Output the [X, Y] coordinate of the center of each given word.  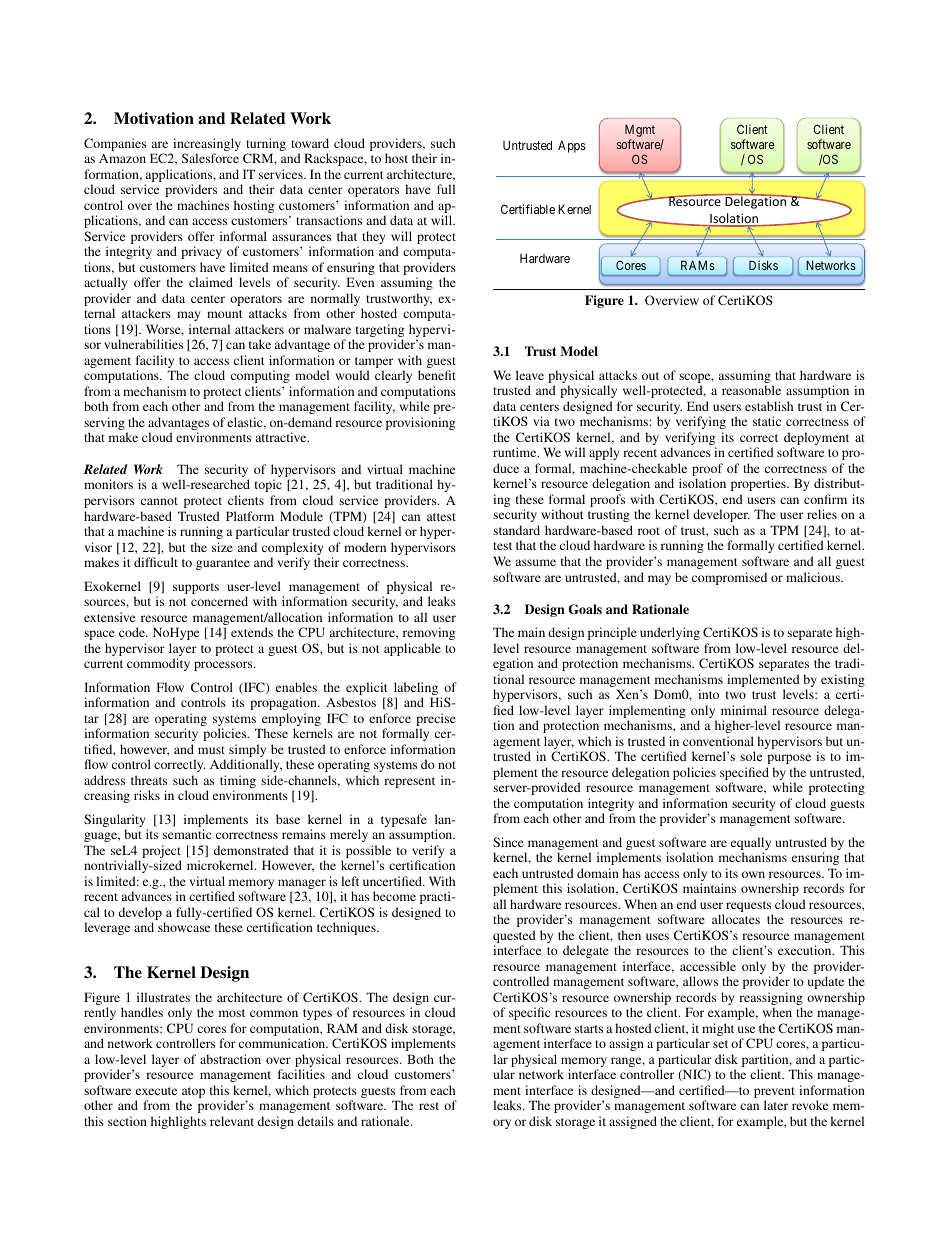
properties [759, 484]
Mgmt [640, 132]
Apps [572, 147]
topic [268, 485]
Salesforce [210, 158]
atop [192, 1094]
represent [409, 782]
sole [751, 756]
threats [149, 780]
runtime [516, 452]
